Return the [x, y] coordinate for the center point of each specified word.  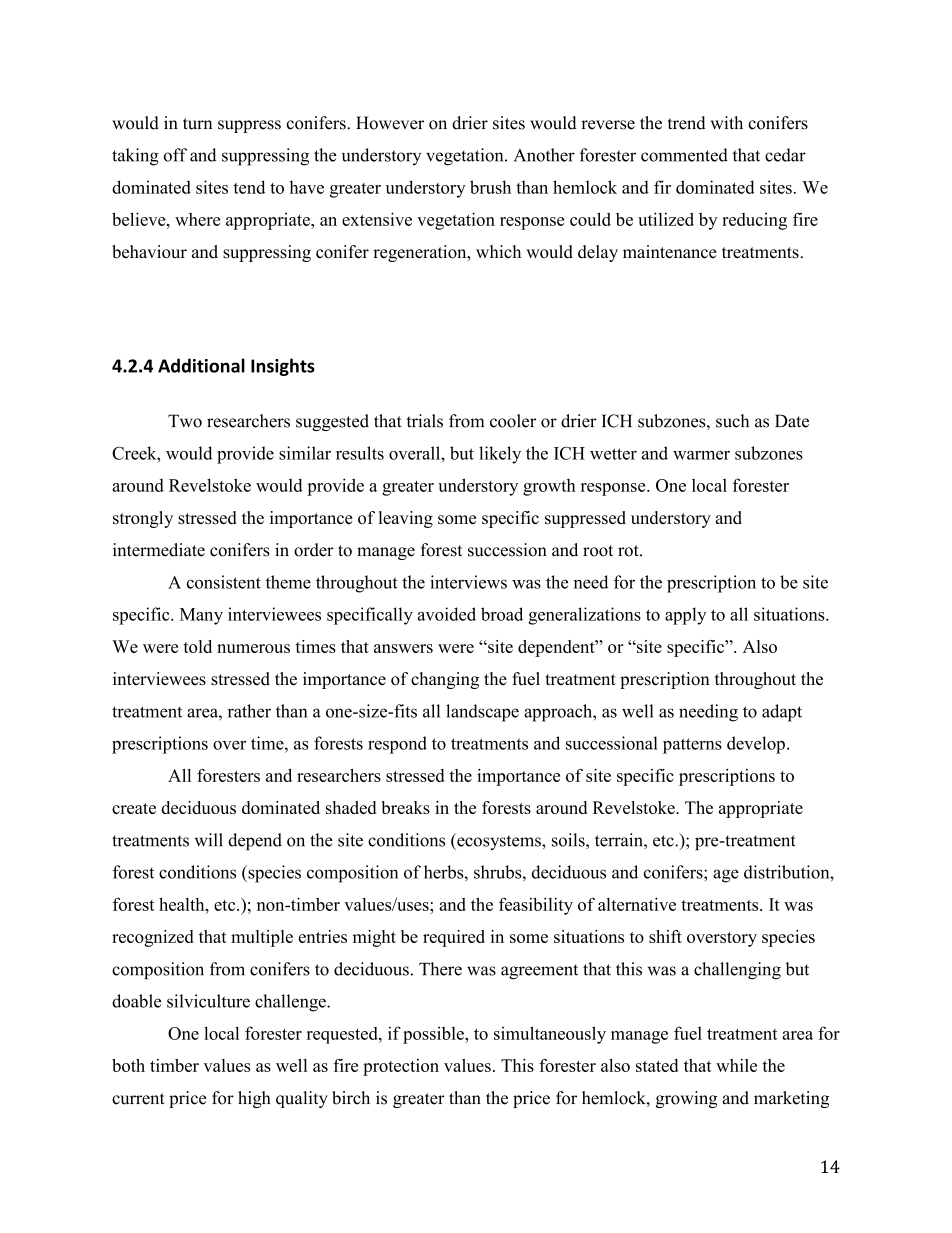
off [175, 155]
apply [685, 616]
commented [684, 155]
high [254, 1099]
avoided [446, 614]
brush [490, 187]
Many [201, 616]
